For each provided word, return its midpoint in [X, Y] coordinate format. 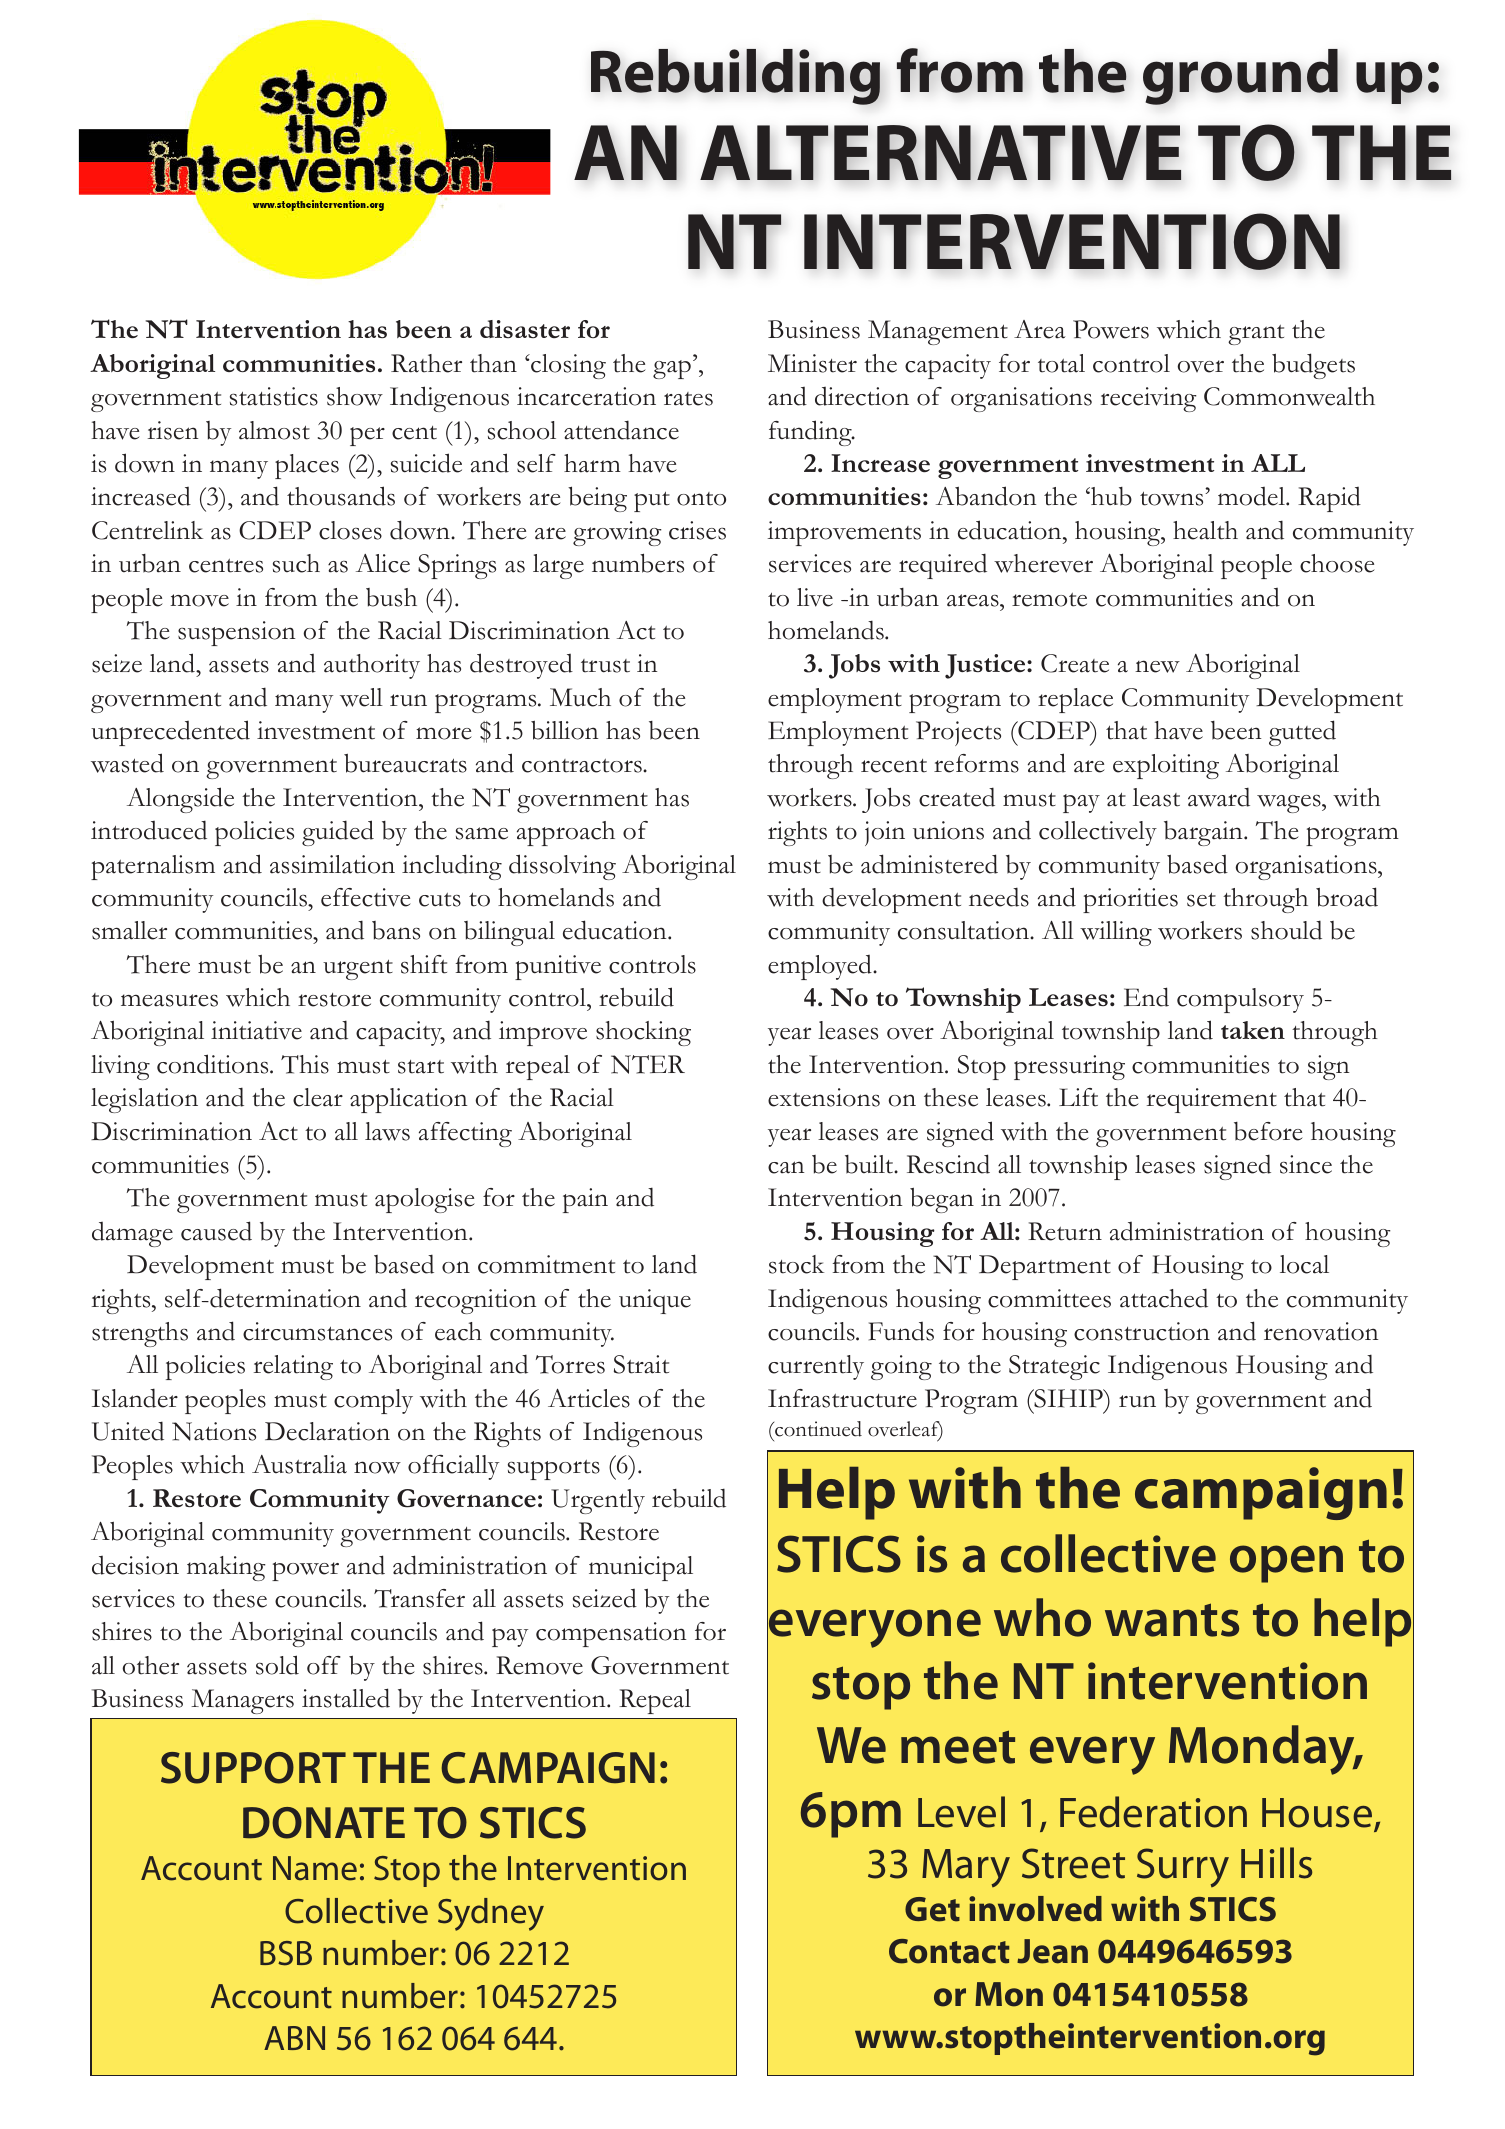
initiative [256, 1030]
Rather [426, 363]
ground [1240, 77]
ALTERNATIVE [940, 152]
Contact [949, 1951]
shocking [643, 1033]
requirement [1212, 1100]
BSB [286, 1953]
